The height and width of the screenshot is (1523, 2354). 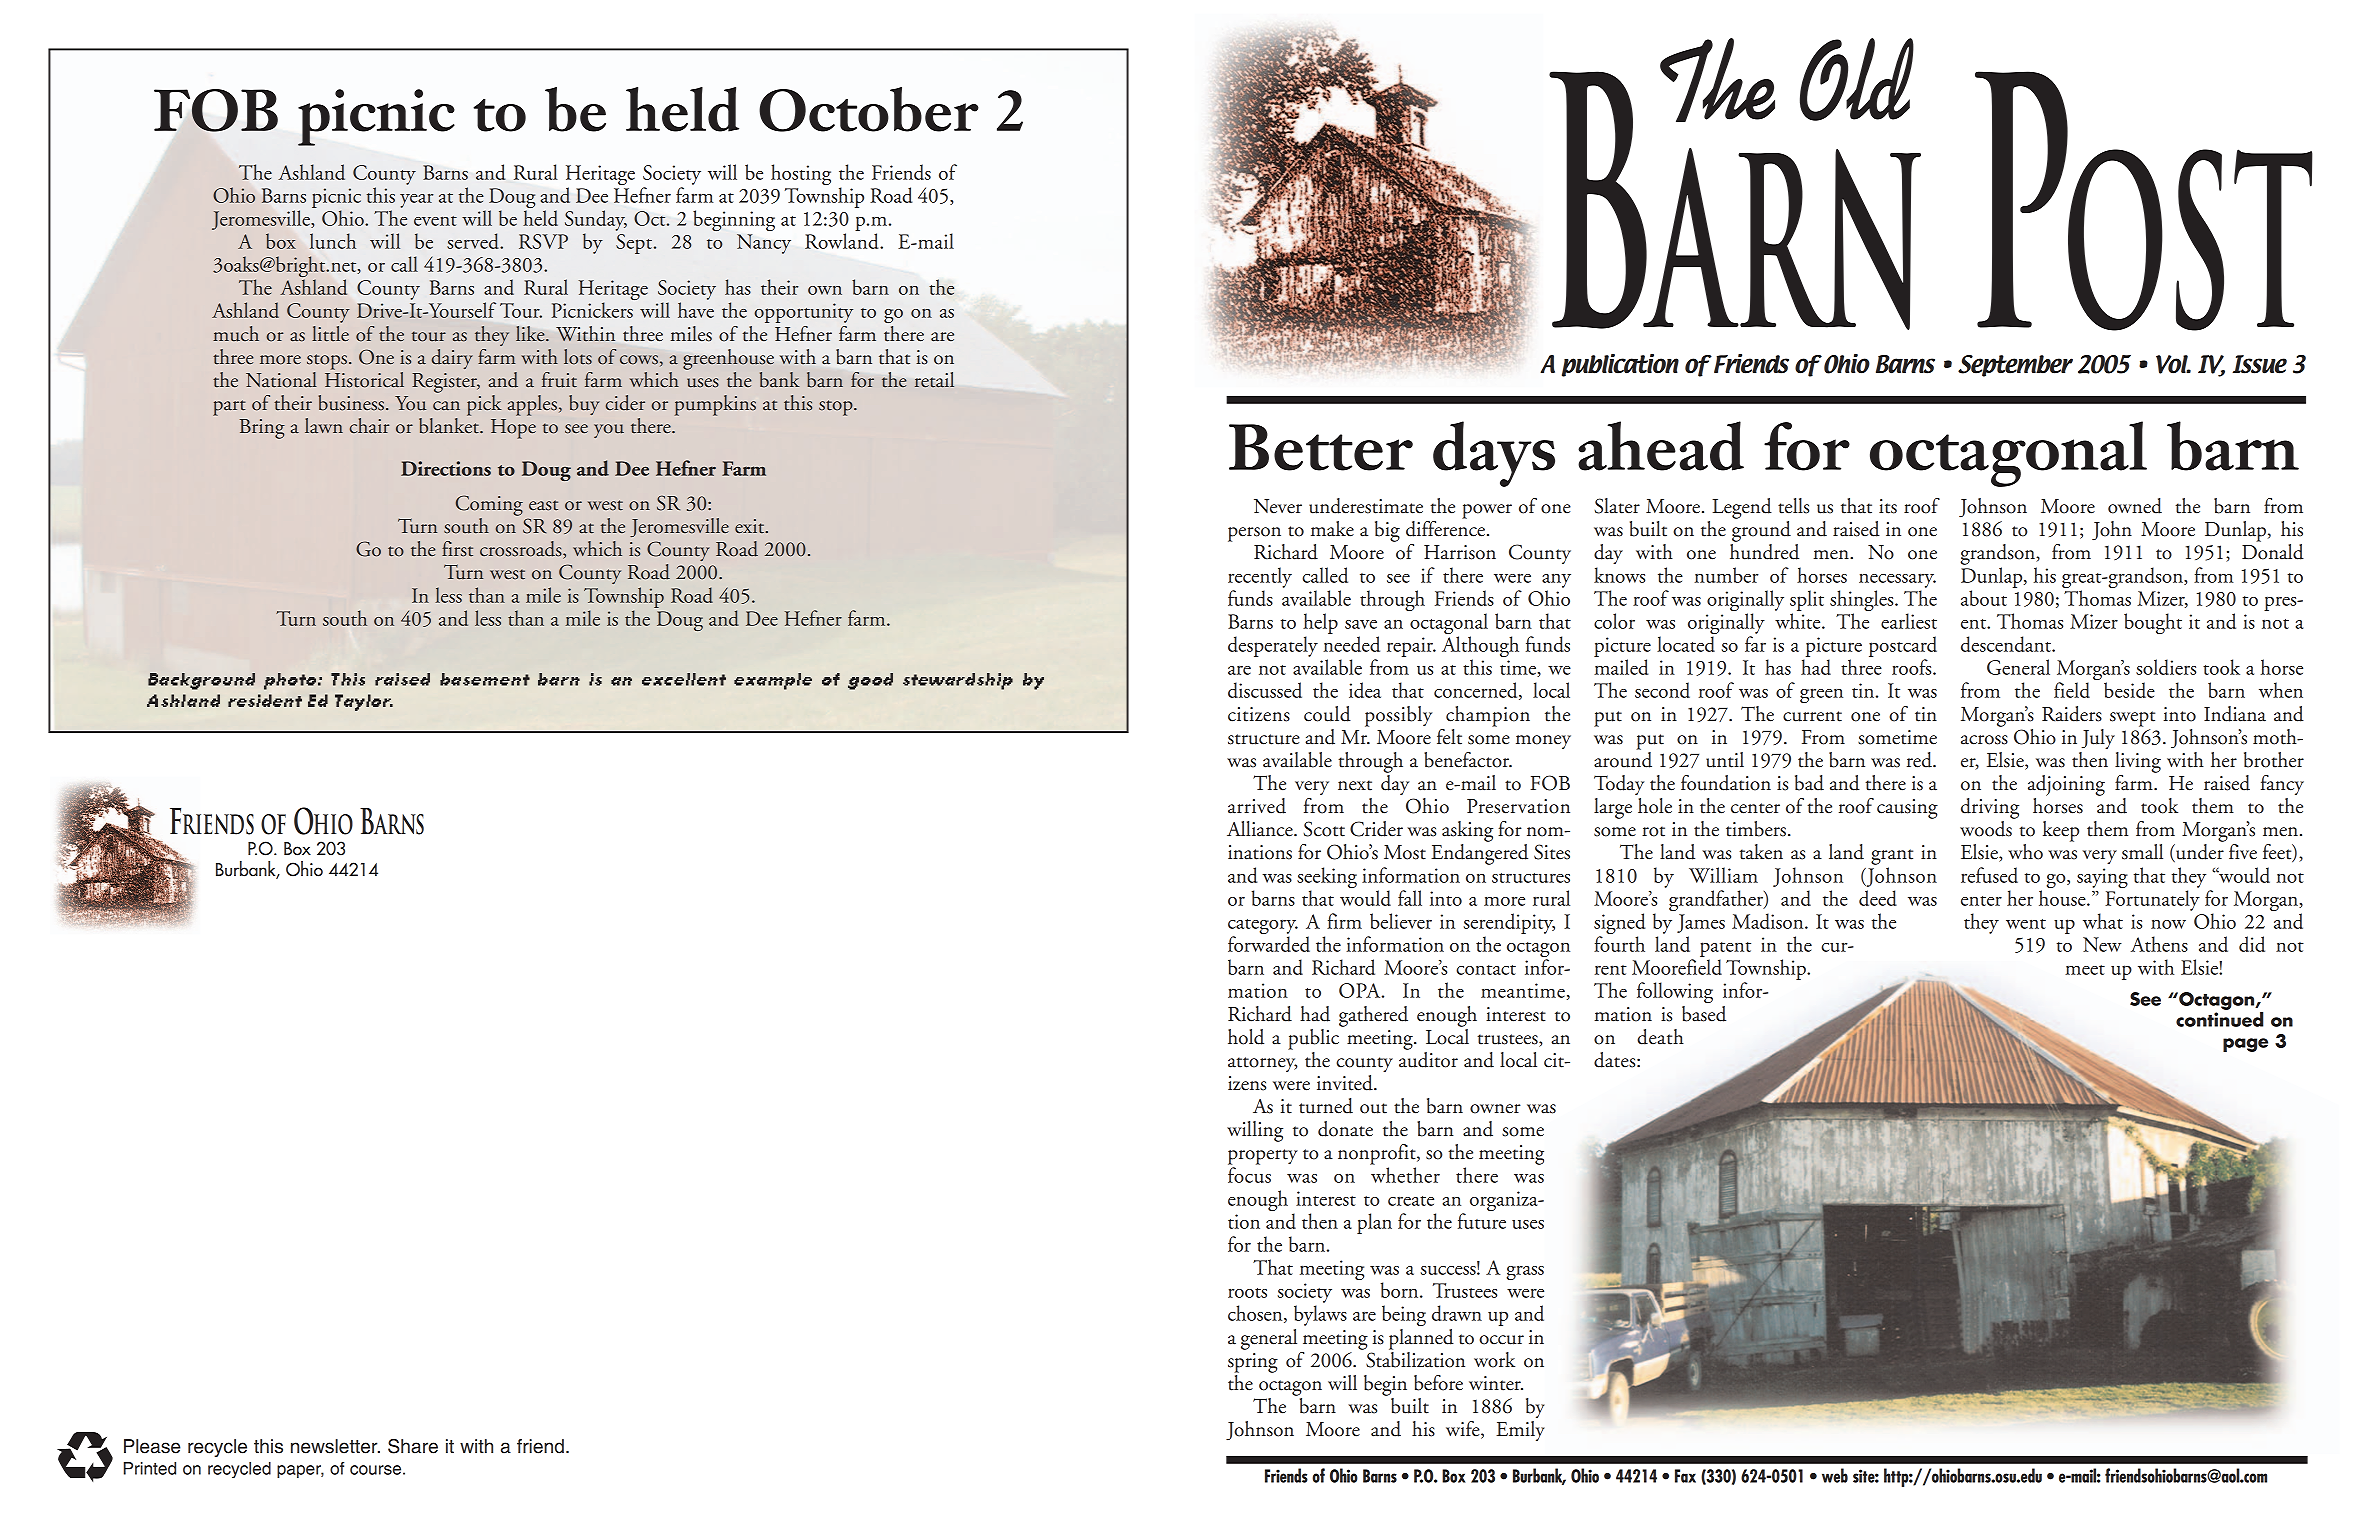 What do you see at coordinates (489, 505) in the screenshot?
I see `Coming` at bounding box center [489, 505].
